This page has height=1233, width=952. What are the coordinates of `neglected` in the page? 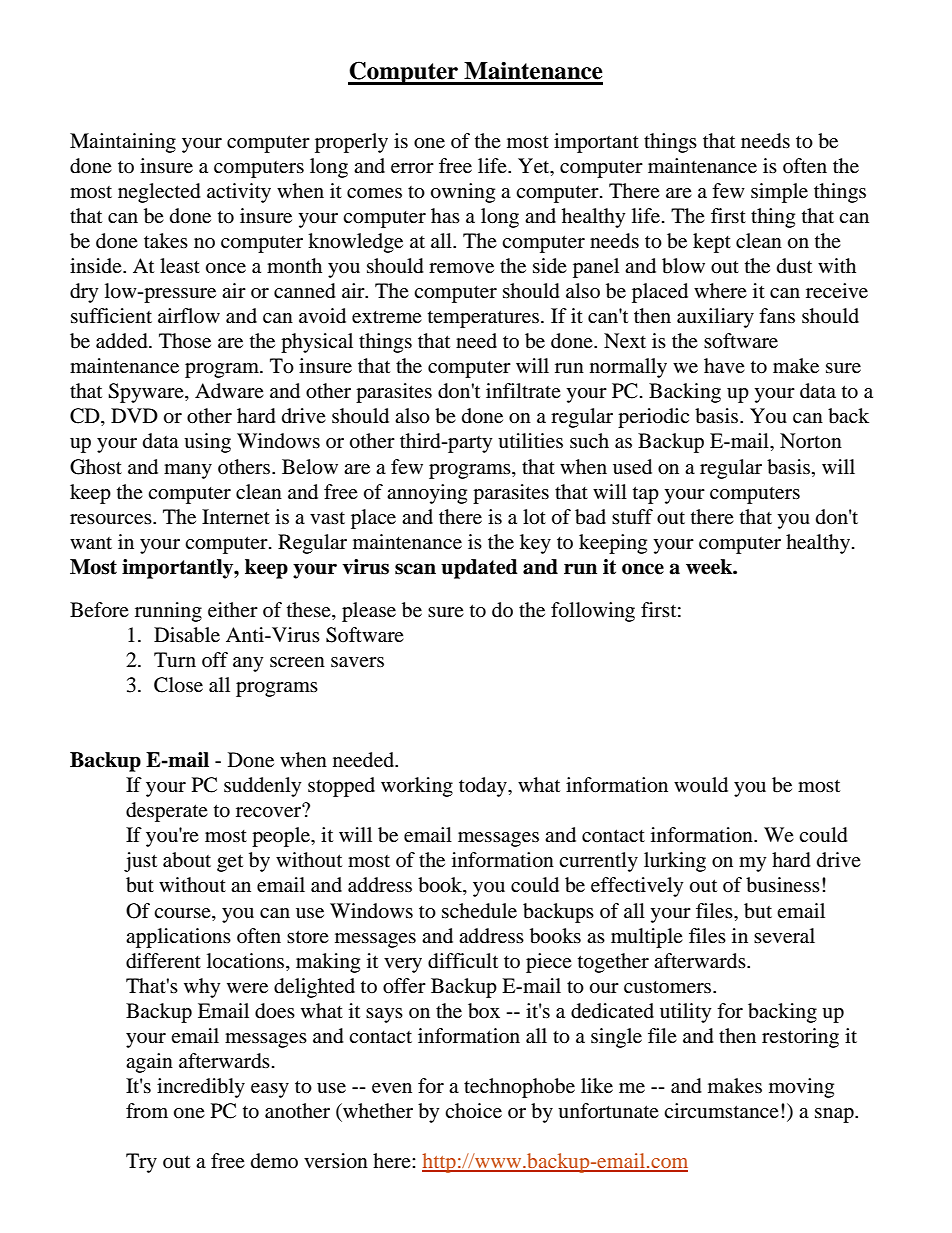 It's located at (159, 193).
